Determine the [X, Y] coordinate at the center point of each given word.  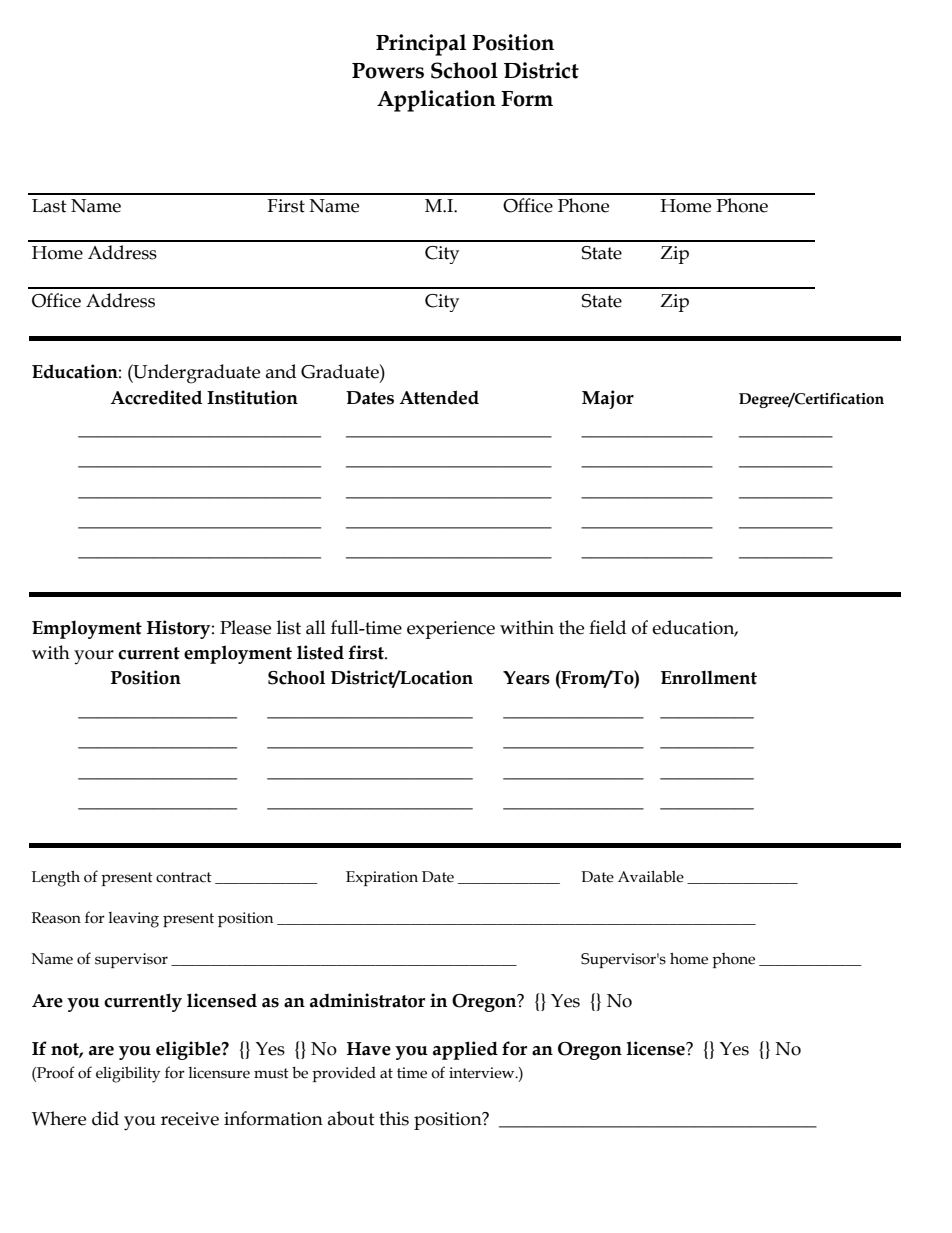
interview [483, 1073]
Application [436, 101]
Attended [439, 397]
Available [651, 876]
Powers [388, 71]
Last [49, 206]
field [607, 627]
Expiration [382, 878]
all [316, 627]
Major [608, 399]
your [94, 657]
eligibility [128, 1074]
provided [344, 1074]
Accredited [156, 397]
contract [184, 877]
